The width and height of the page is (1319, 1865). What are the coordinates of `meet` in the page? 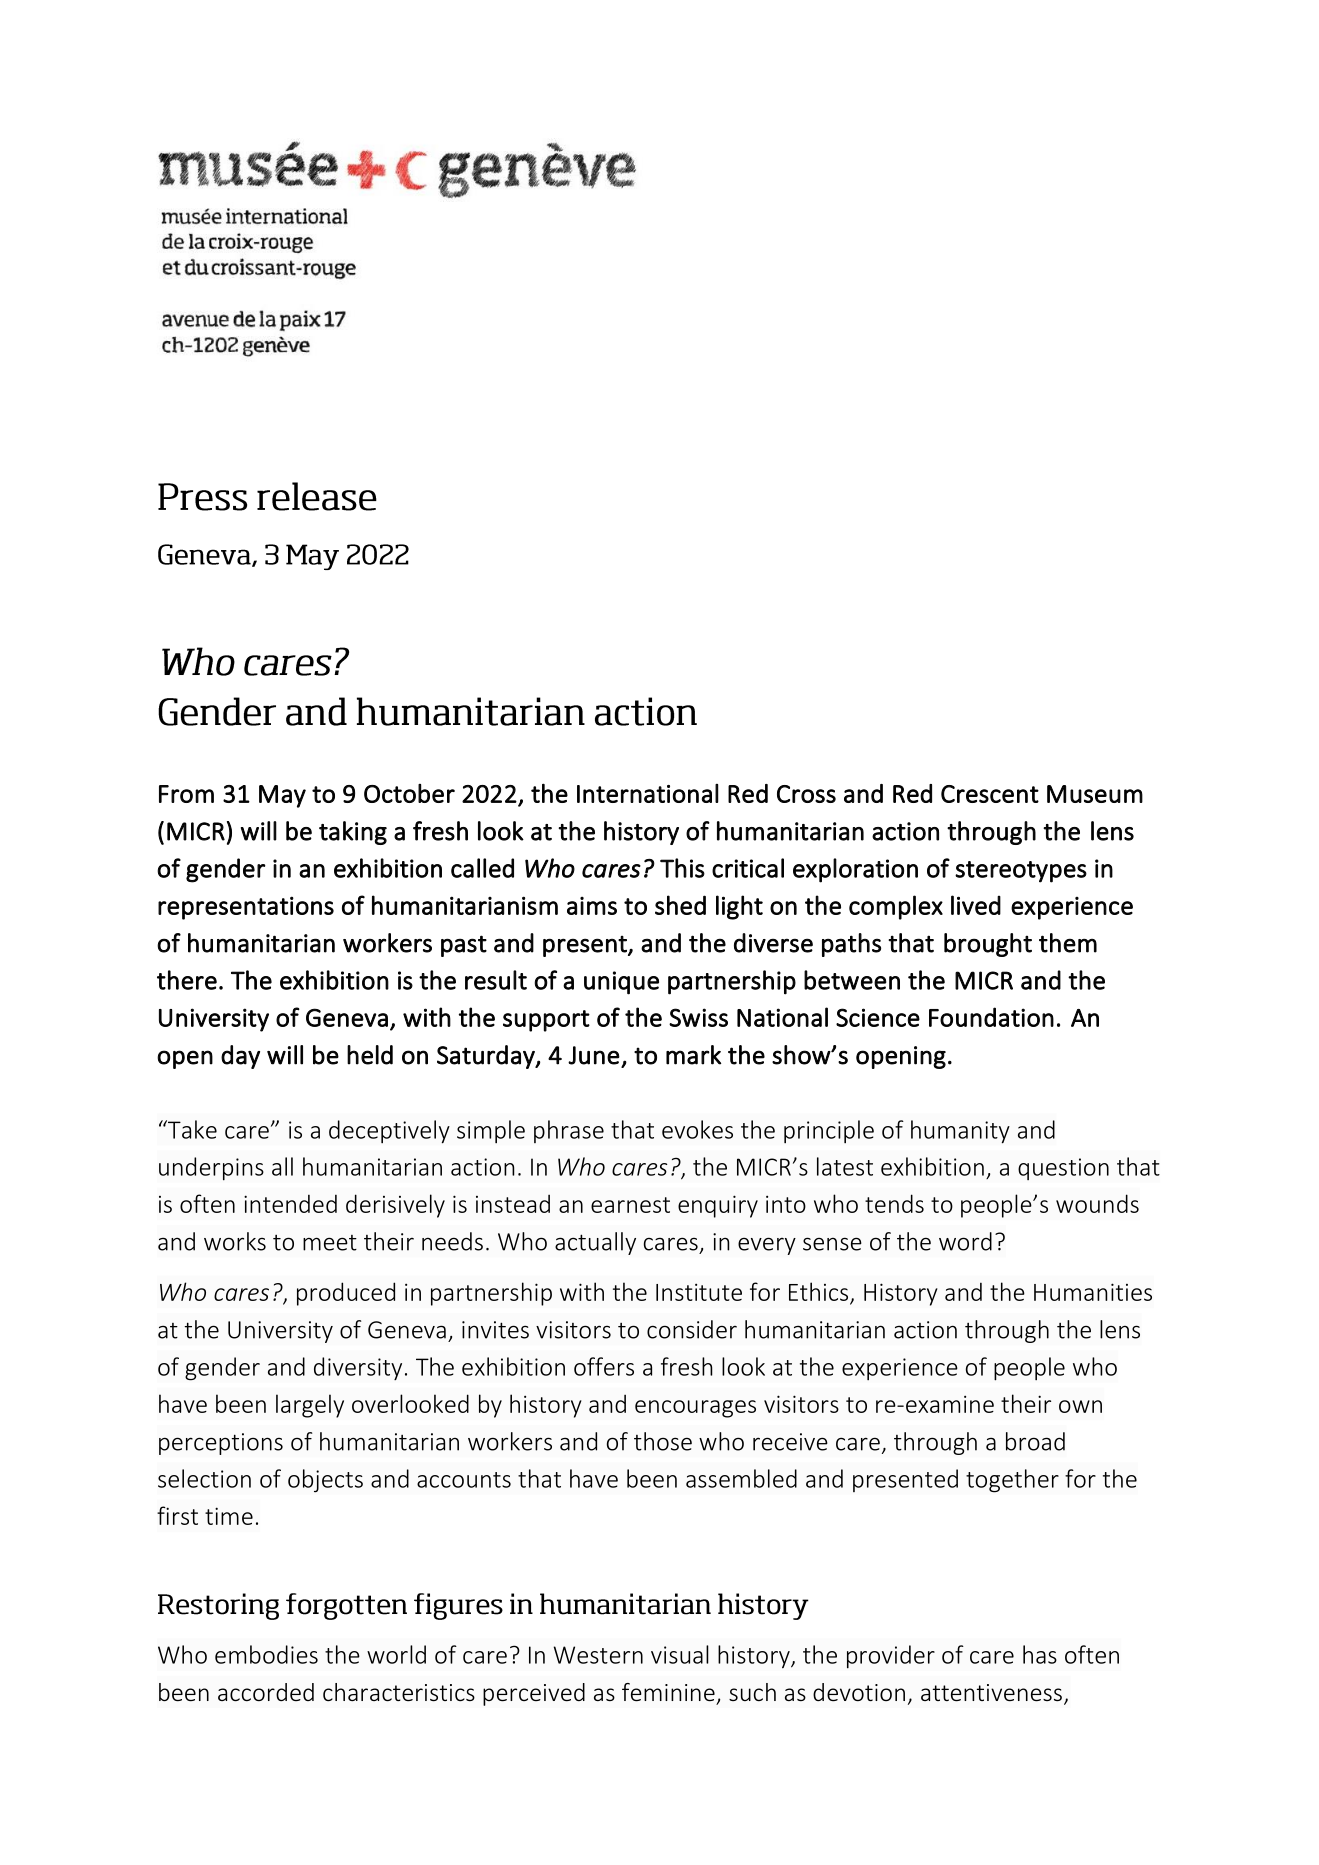 It's located at (330, 1243).
